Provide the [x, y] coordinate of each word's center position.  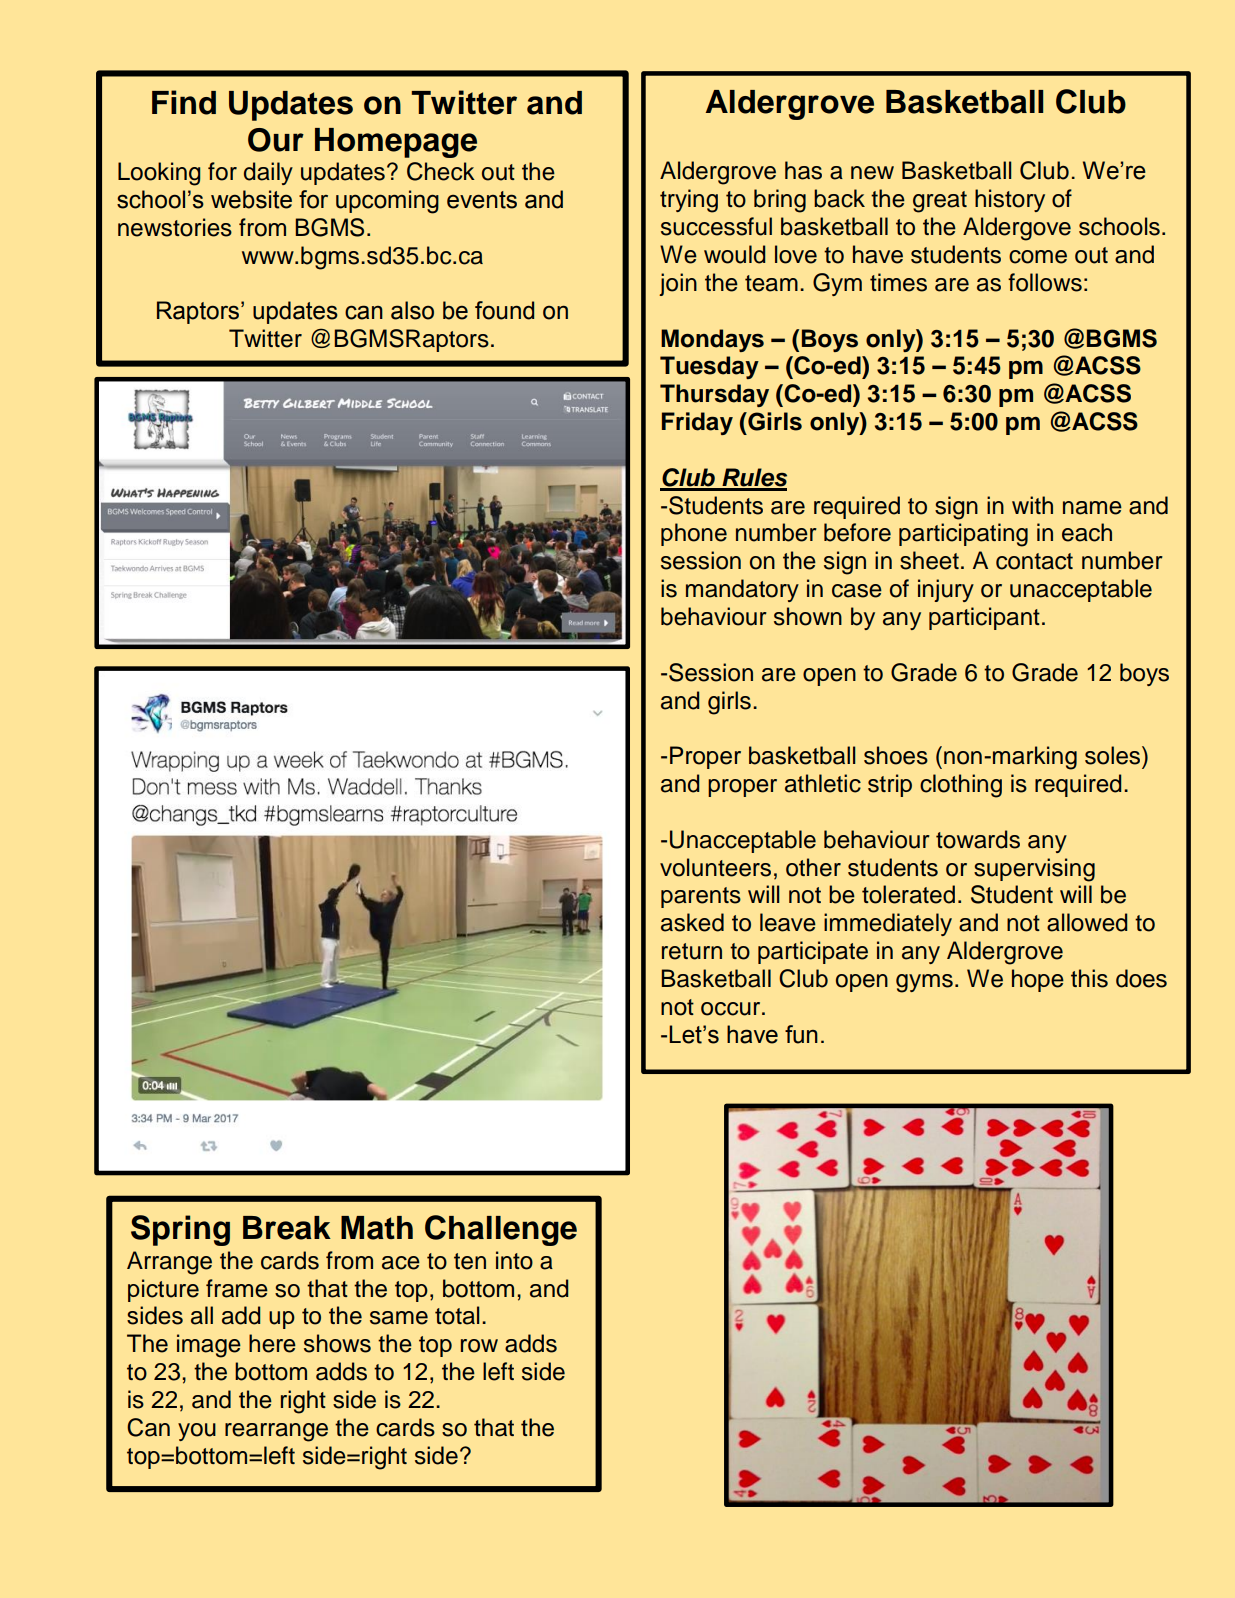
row [479, 1346]
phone [694, 534]
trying [689, 201]
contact [1034, 561]
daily [268, 173]
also [412, 310]
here [272, 1343]
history [1010, 200]
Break [287, 1228]
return [692, 951]
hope [1038, 980]
